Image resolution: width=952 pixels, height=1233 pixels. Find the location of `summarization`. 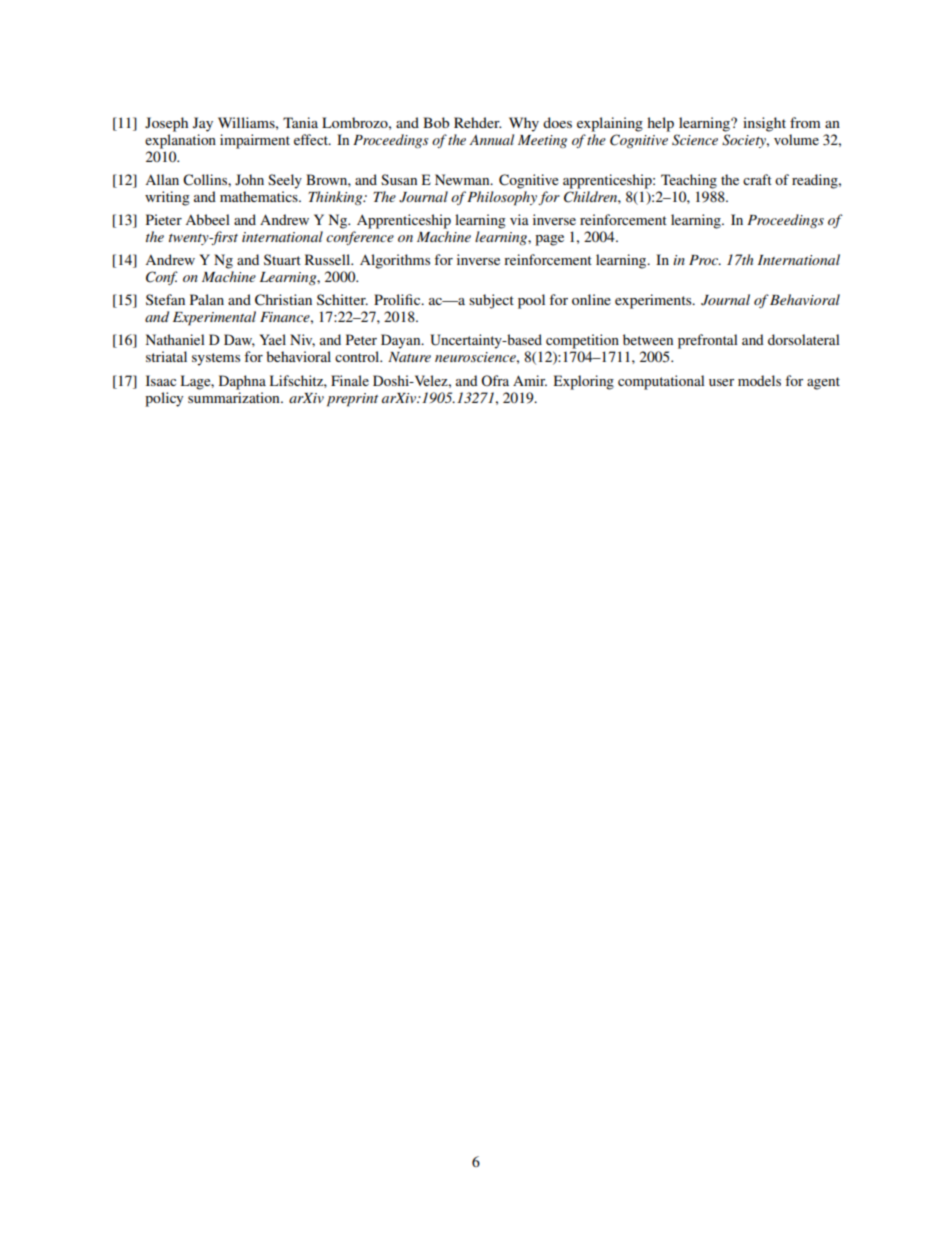

summarization is located at coordinates (235, 397).
